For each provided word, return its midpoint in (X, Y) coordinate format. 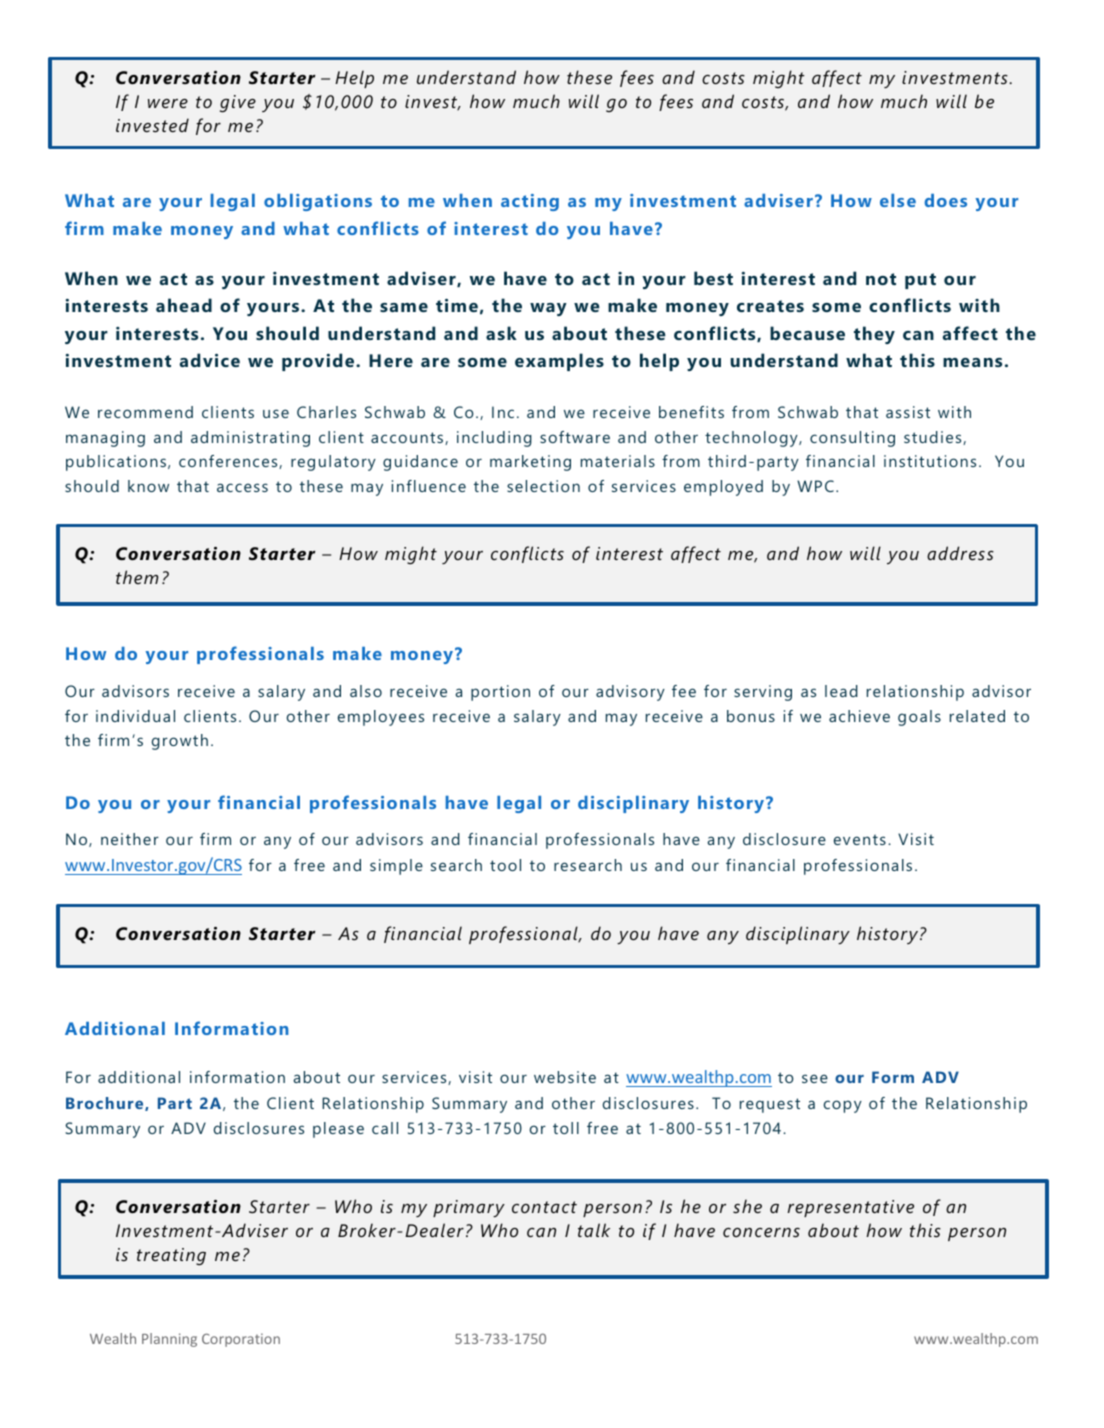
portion (500, 693)
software (575, 437)
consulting (852, 439)
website (565, 1077)
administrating (250, 439)
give (238, 103)
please (338, 1130)
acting (530, 202)
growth (180, 742)
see (815, 1078)
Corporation (241, 1340)
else (898, 200)
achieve (859, 716)
